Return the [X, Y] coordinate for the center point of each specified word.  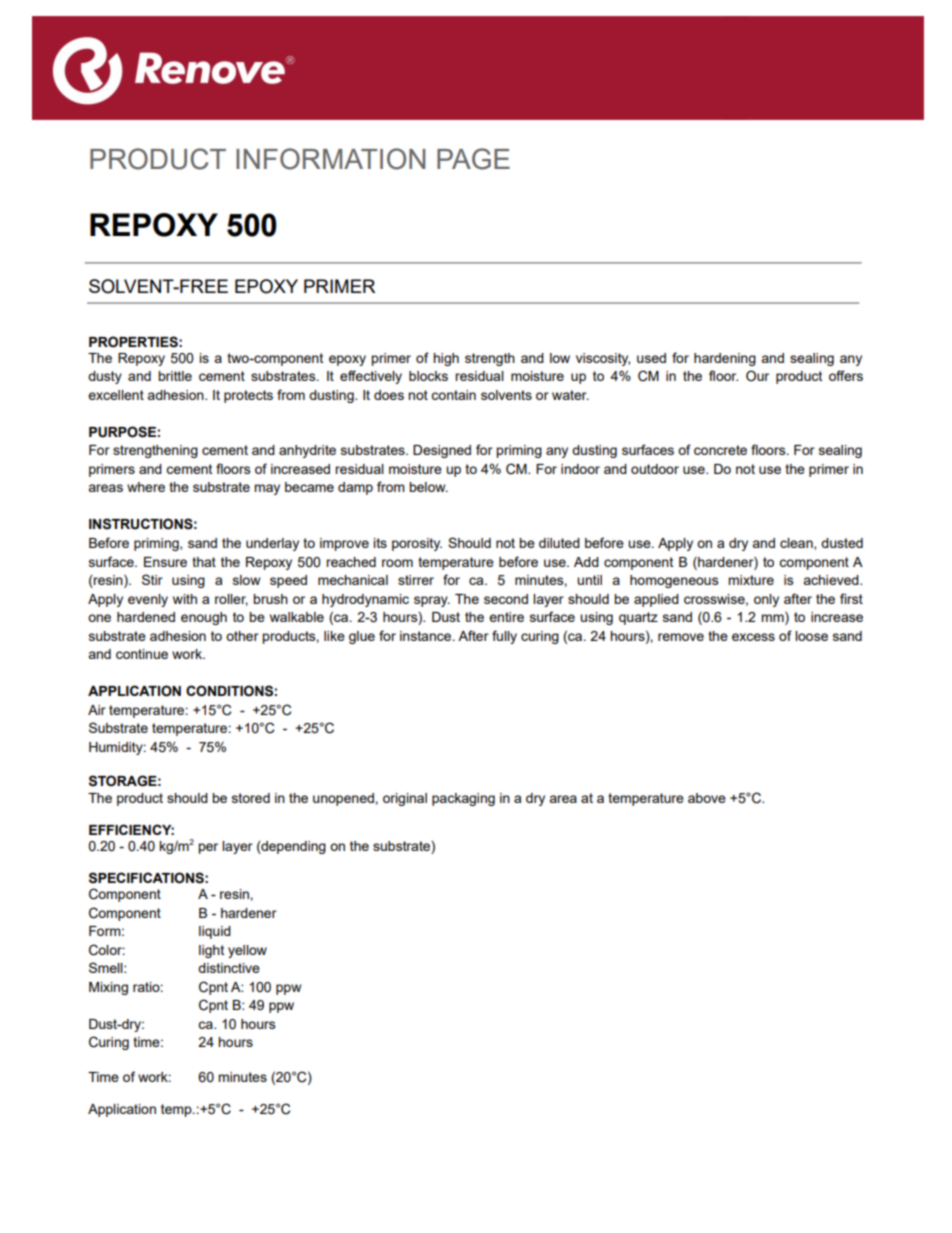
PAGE [473, 159]
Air [97, 710]
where [146, 487]
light [211, 951]
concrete [720, 450]
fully [504, 637]
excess [753, 637]
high [446, 359]
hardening [725, 359]
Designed [442, 451]
